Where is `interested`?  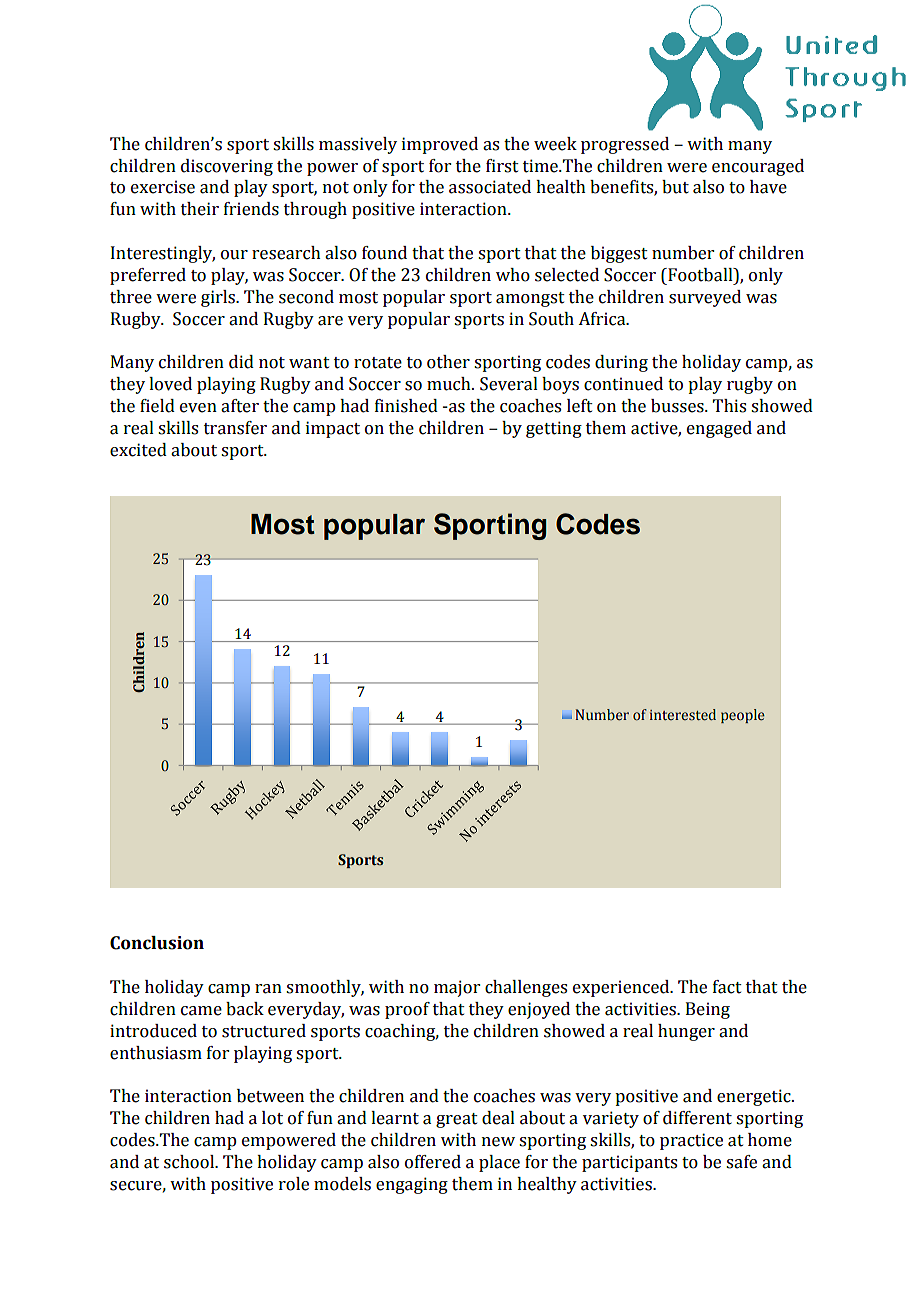 interested is located at coordinates (683, 715).
